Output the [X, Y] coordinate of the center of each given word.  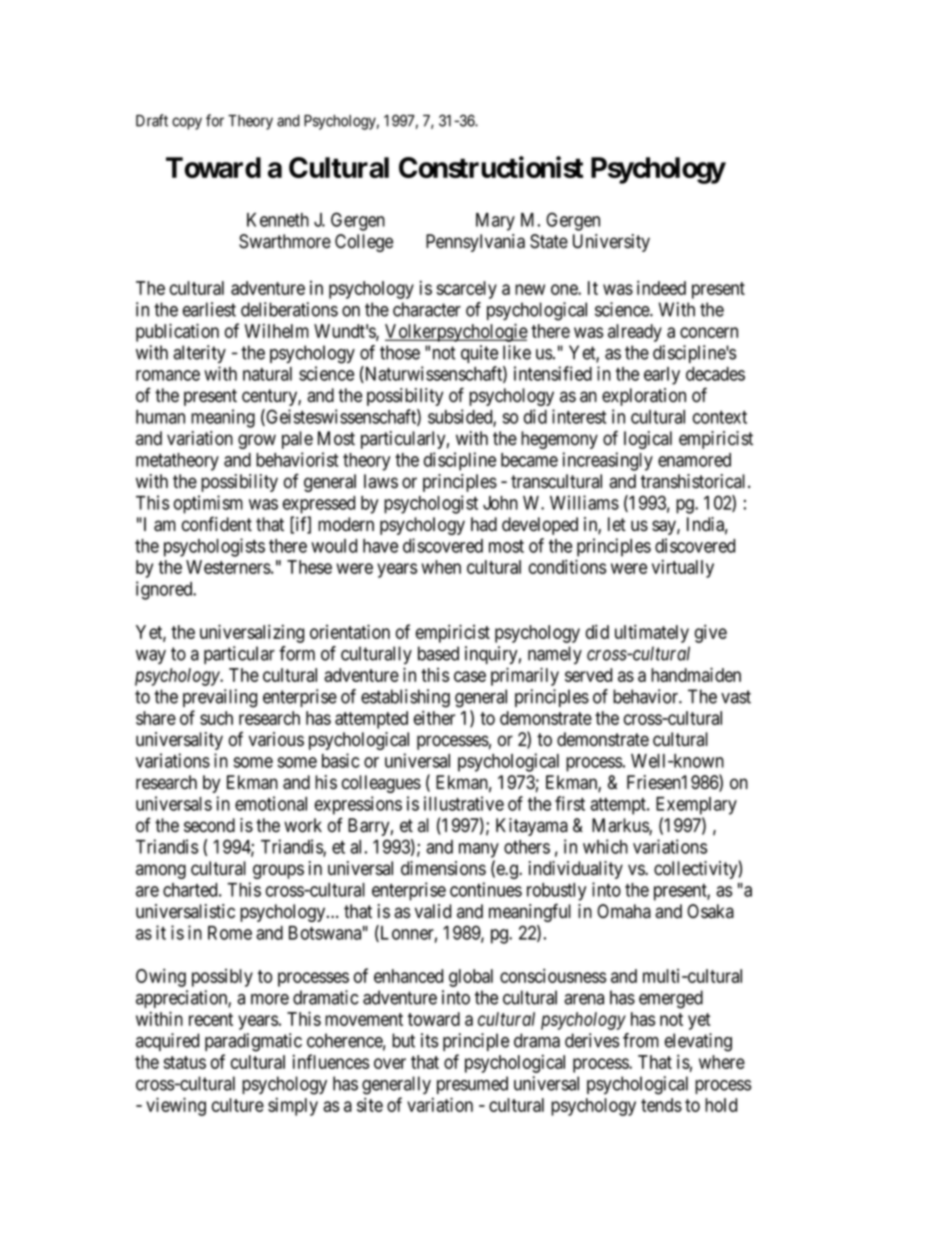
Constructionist [491, 167]
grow [257, 441]
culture [238, 1105]
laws [381, 481]
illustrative [464, 803]
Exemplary [696, 806]
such [216, 718]
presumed [472, 1085]
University [611, 243]
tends [661, 1105]
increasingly [607, 461]
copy [187, 123]
